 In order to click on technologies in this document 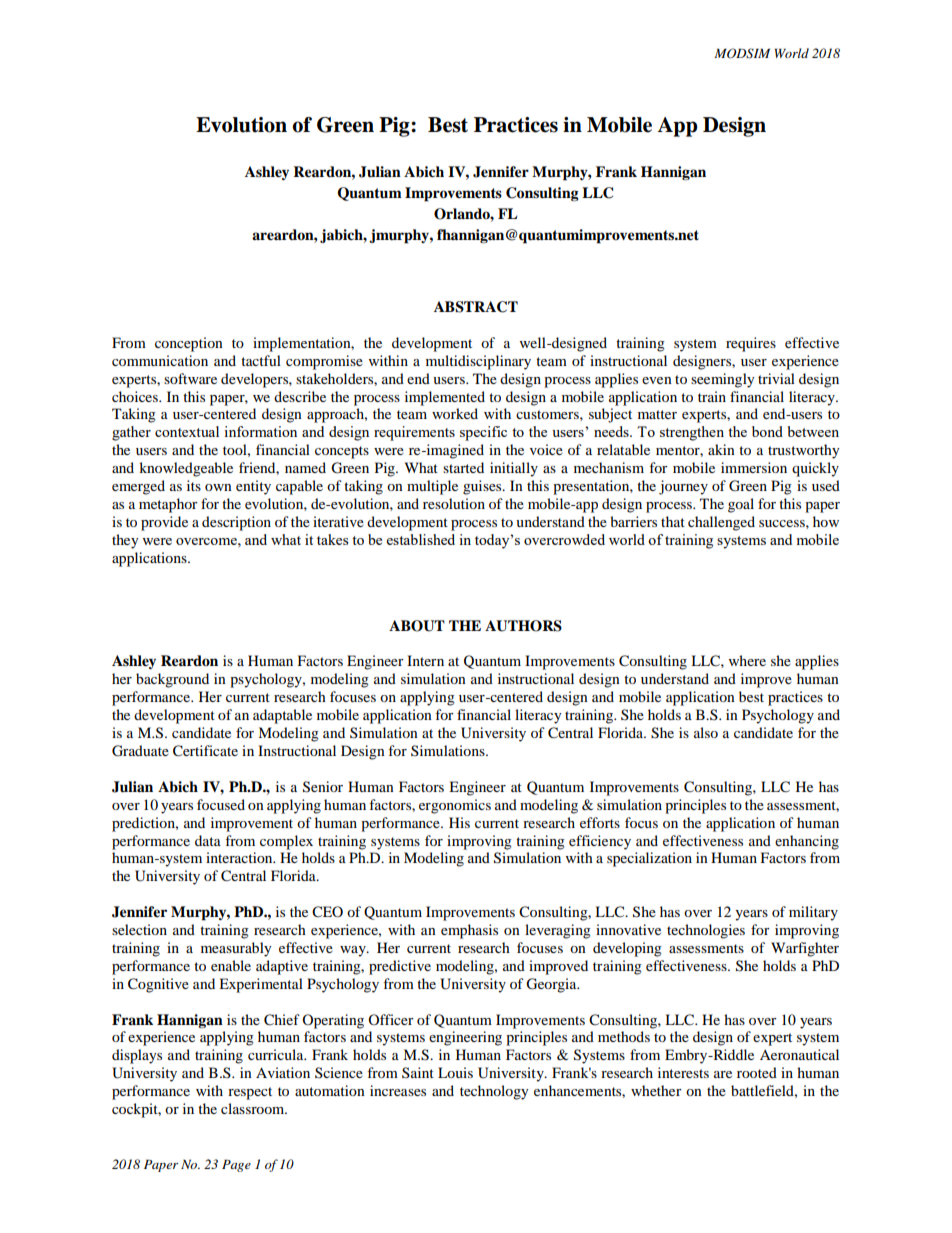, I will do `click(706, 931)`.
